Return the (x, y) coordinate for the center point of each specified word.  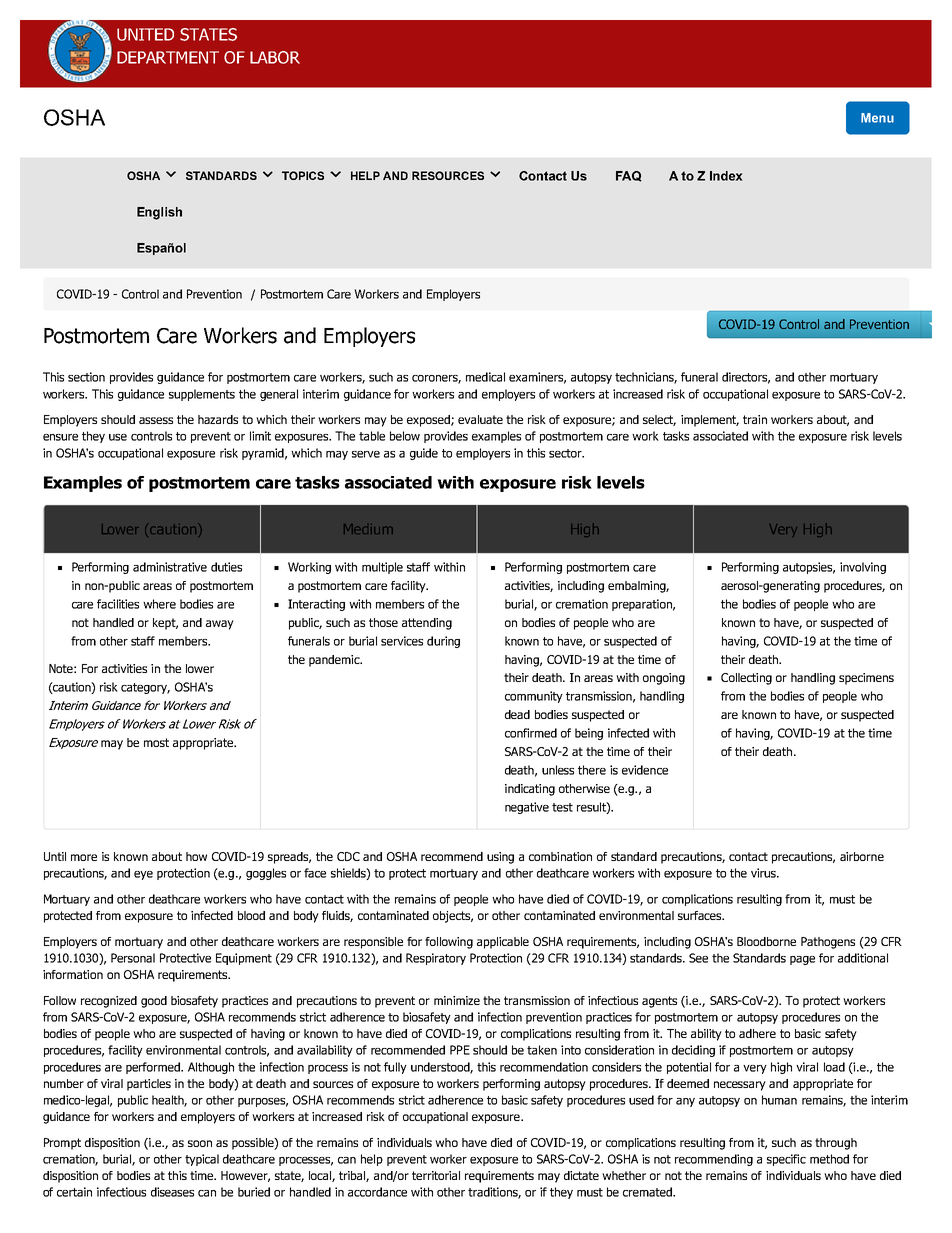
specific (786, 1160)
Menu (877, 118)
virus (764, 873)
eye (143, 875)
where (159, 604)
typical (202, 1160)
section (86, 377)
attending (427, 624)
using (500, 858)
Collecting (746, 679)
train (755, 419)
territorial (436, 1175)
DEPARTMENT (168, 57)
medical (485, 377)
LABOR (275, 57)
